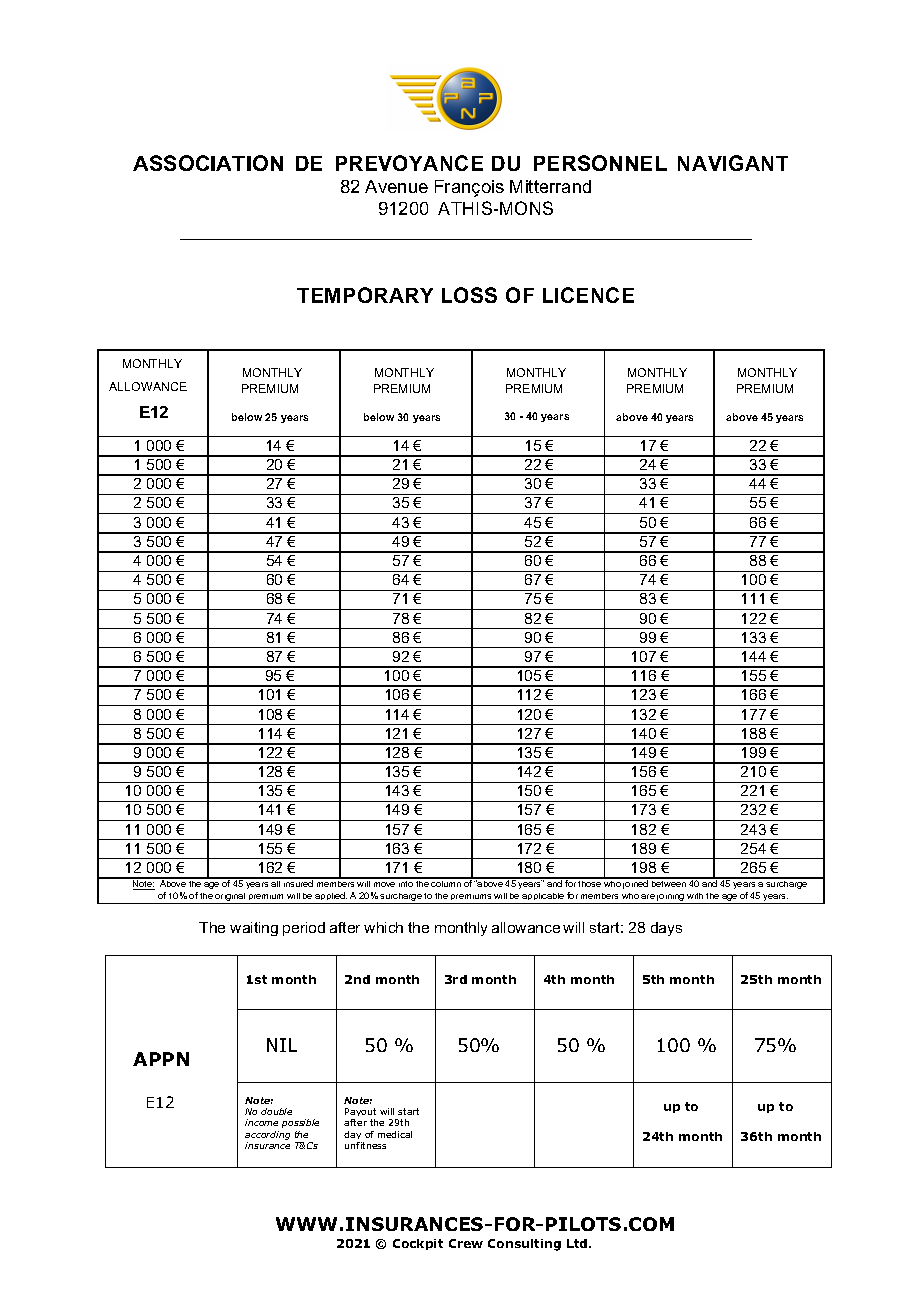 This image has width=924, height=1308. I want to click on days, so click(666, 929).
